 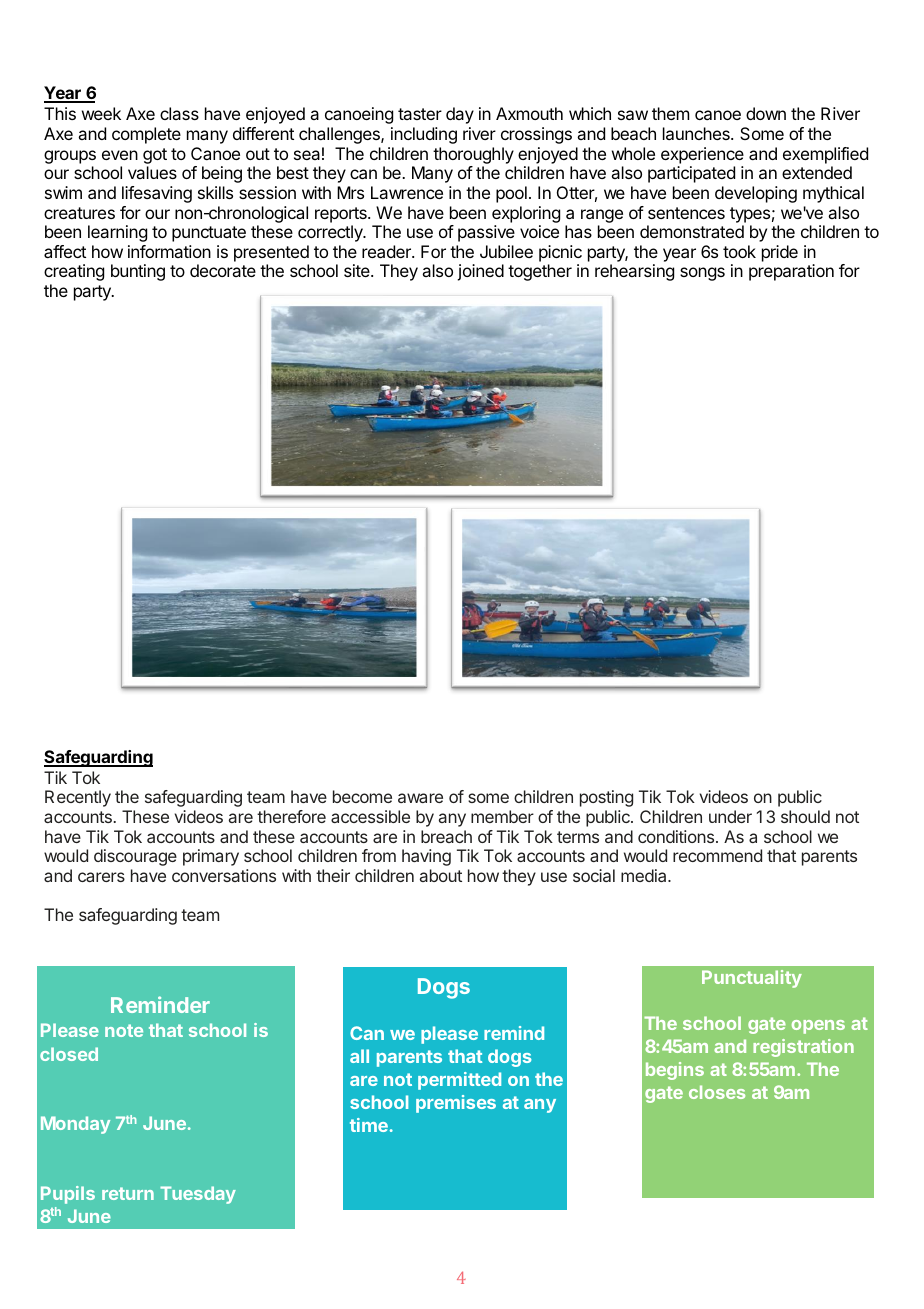 What do you see at coordinates (420, 798) in the page?
I see `aware` at bounding box center [420, 798].
